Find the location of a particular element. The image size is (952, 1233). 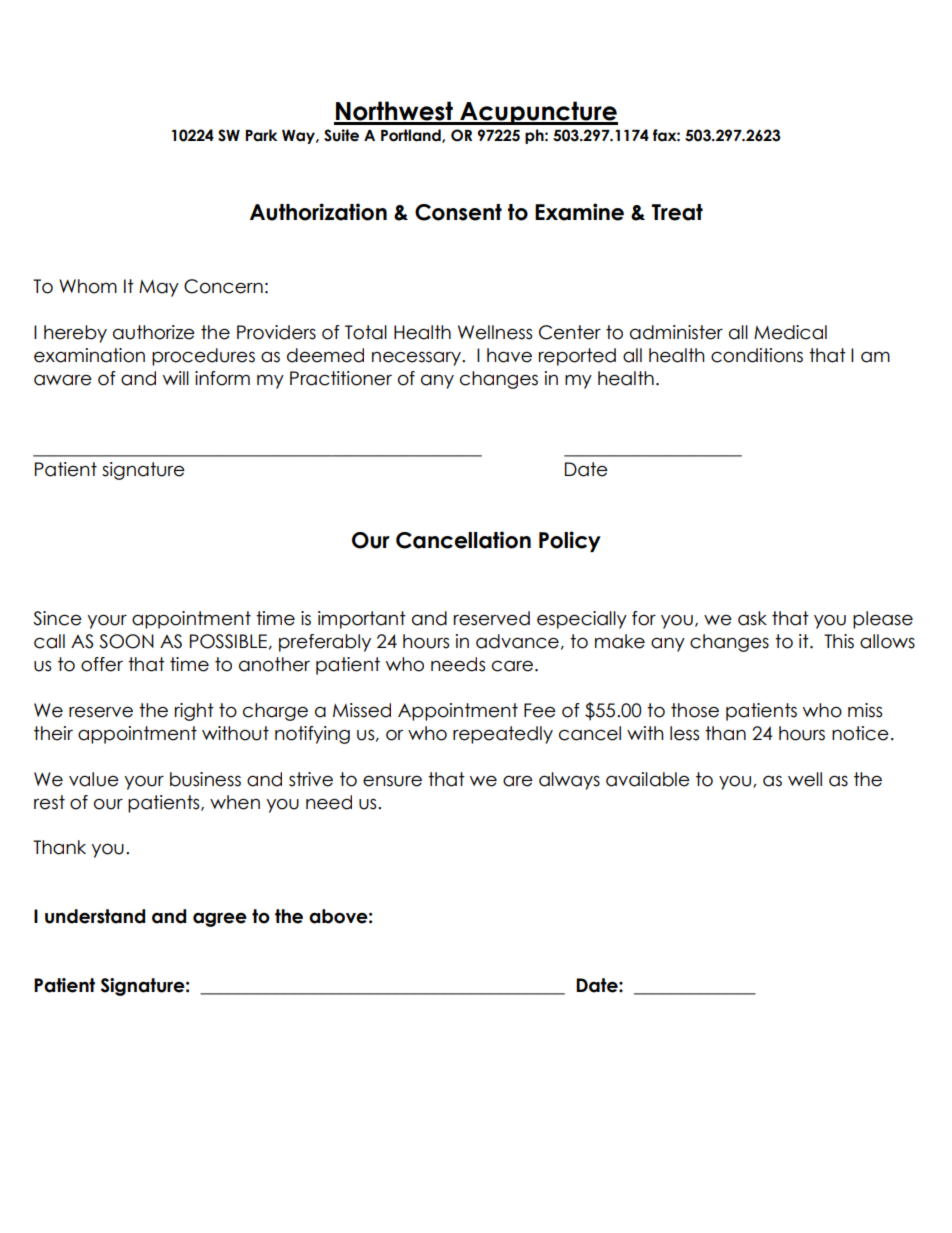

Portland is located at coordinates (412, 136).
